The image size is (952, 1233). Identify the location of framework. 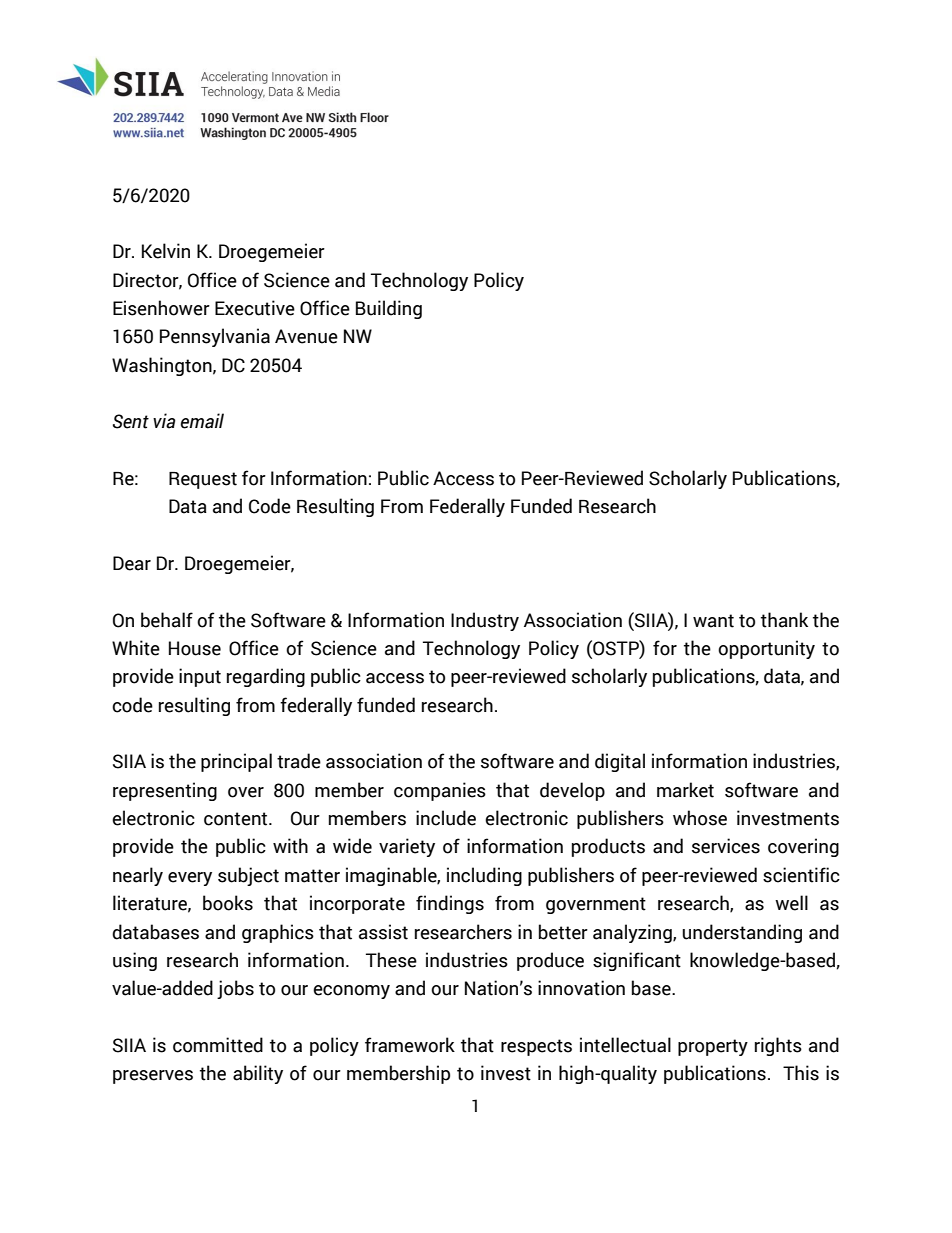
(410, 1045).
